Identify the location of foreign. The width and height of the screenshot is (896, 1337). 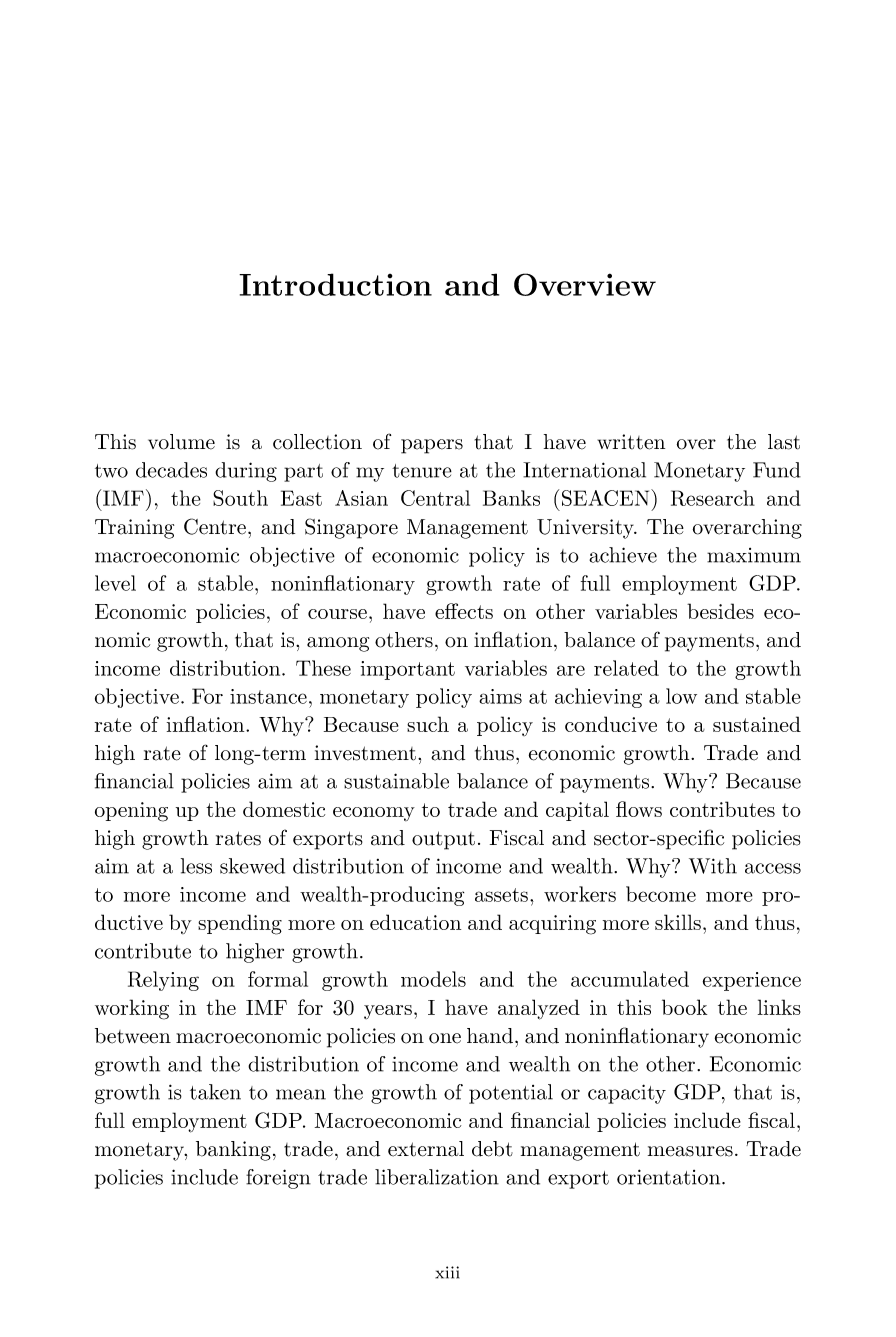
(278, 1179).
